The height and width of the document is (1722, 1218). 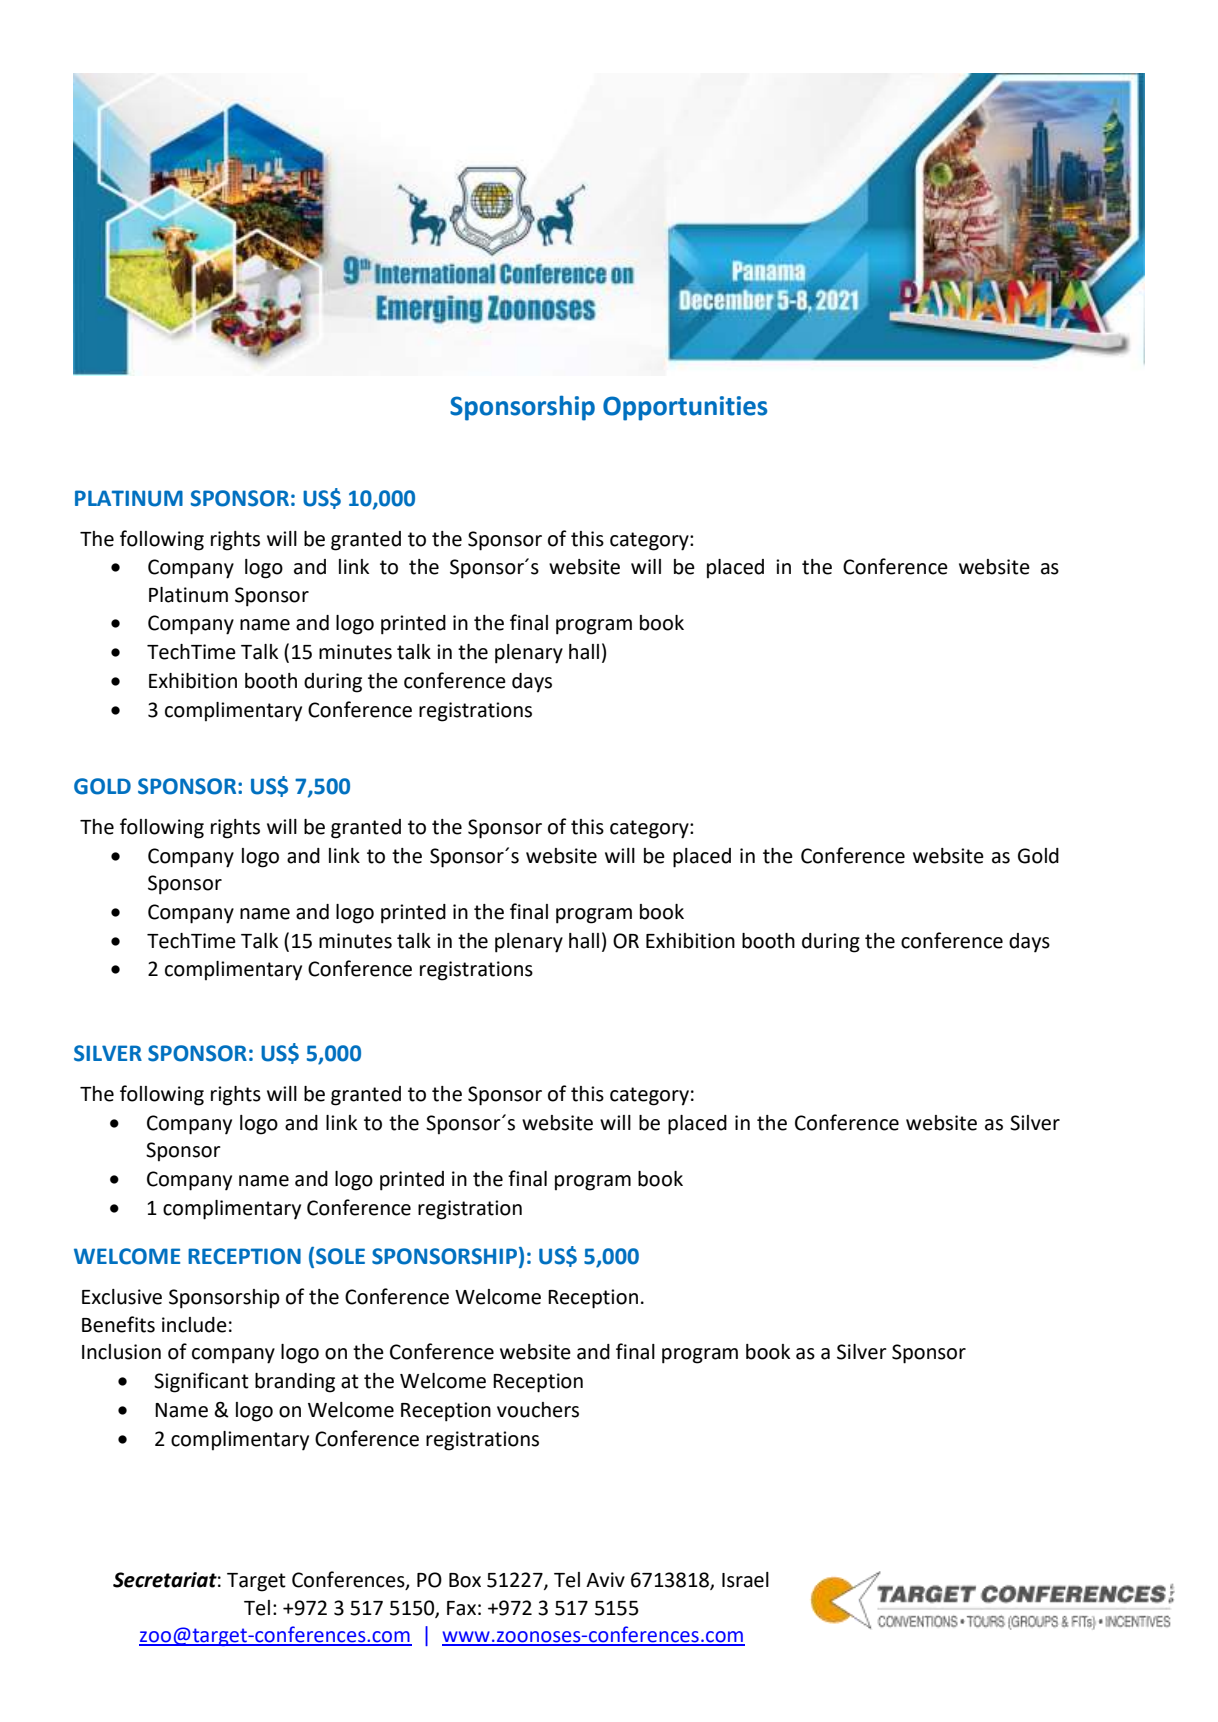 I want to click on Inclusion, so click(x=121, y=1352).
